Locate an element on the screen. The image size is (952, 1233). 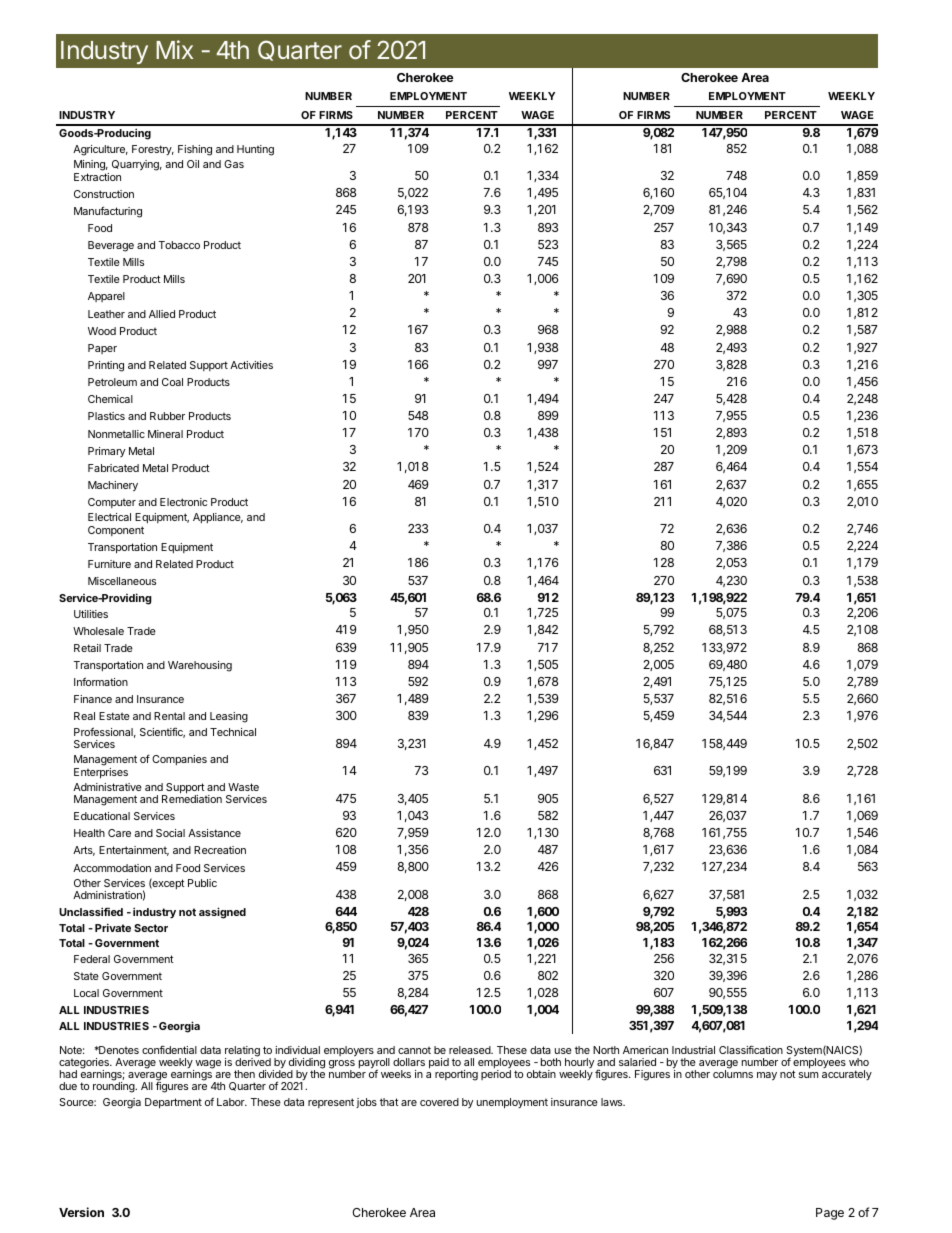
Mineral is located at coordinates (165, 434).
